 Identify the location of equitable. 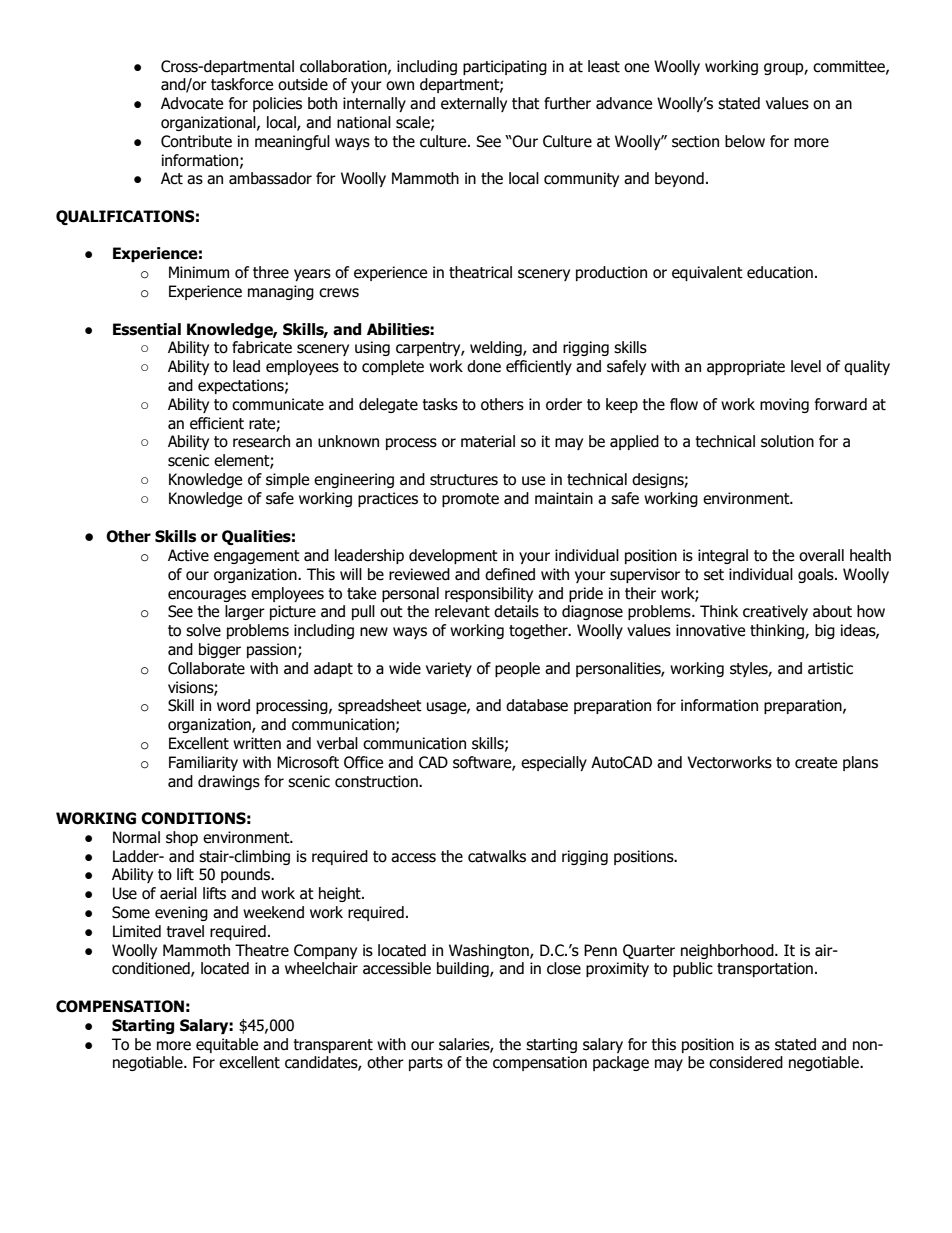
(227, 1045).
